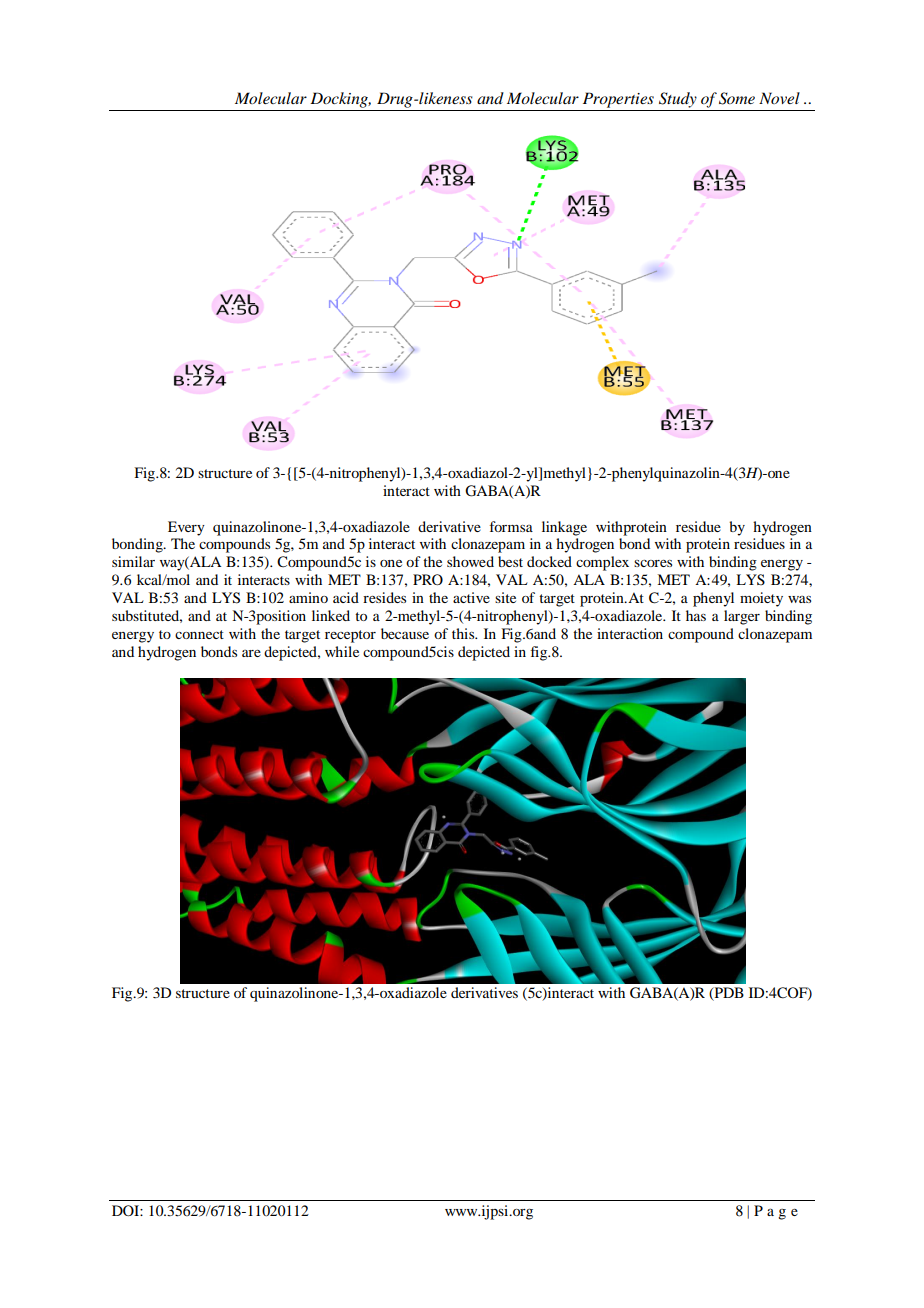 This document has width=924, height=1308. Describe the element at coordinates (133, 561) in the document. I see `similar` at that location.
